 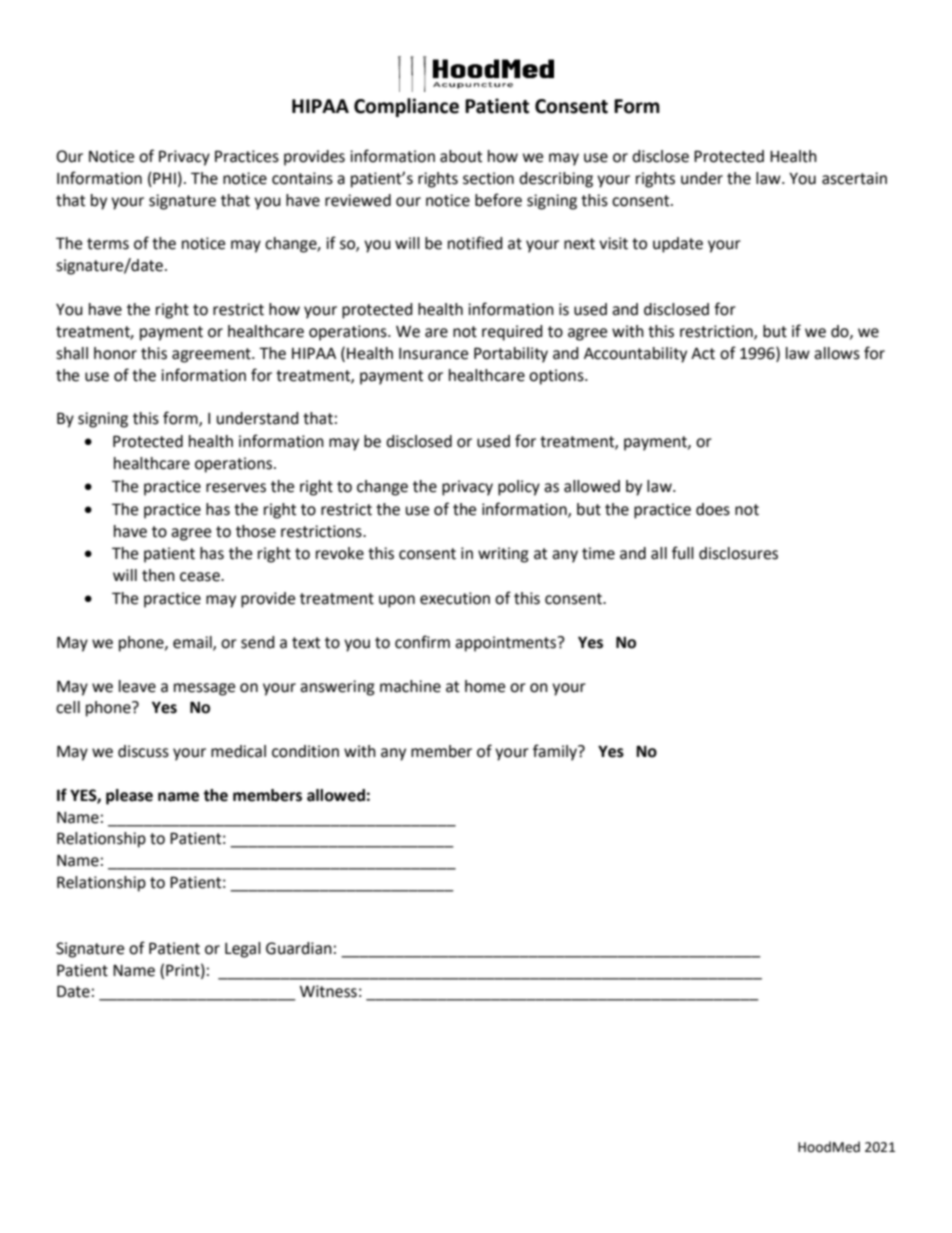 What do you see at coordinates (485, 686) in the document?
I see `home` at bounding box center [485, 686].
